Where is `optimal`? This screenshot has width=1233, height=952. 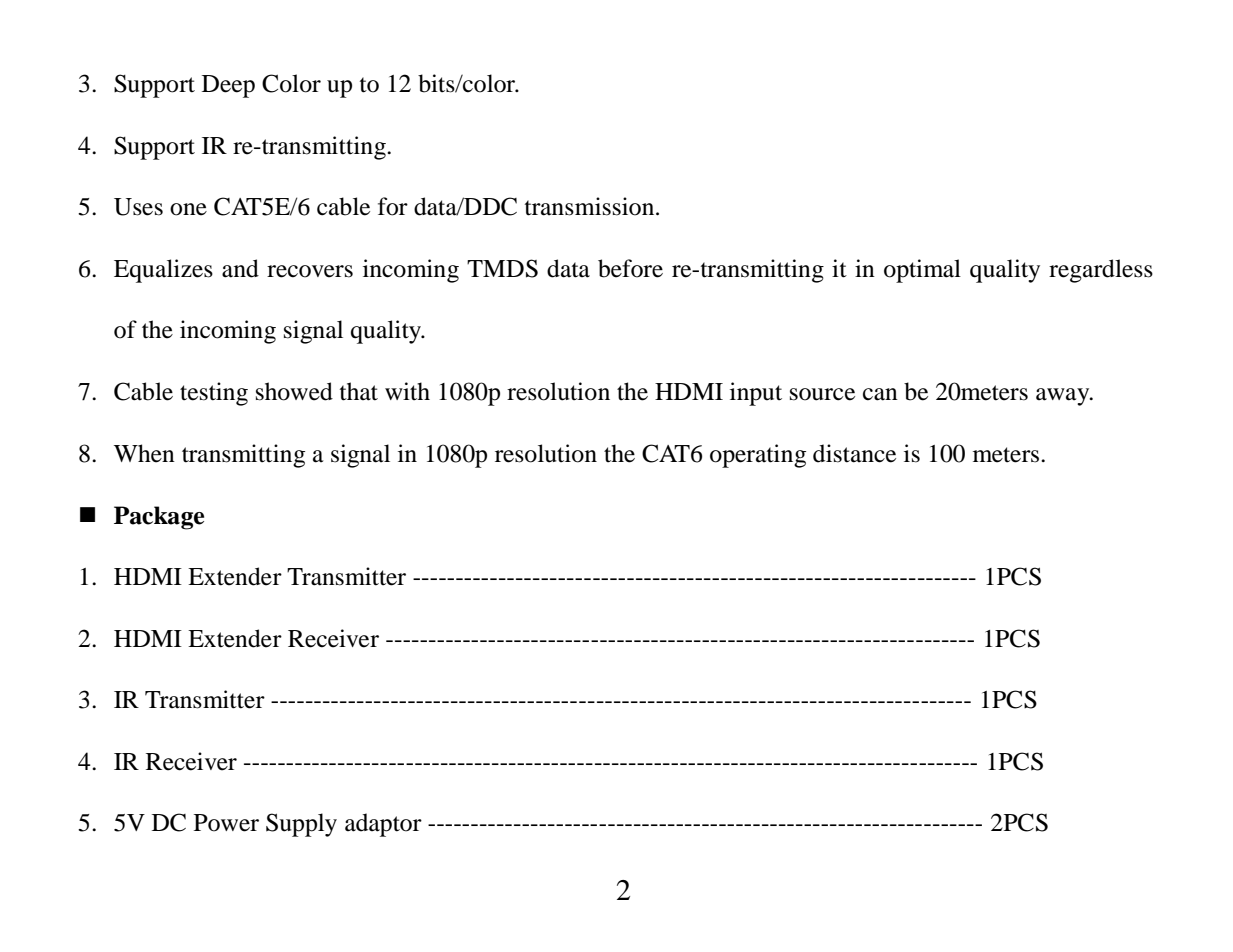 optimal is located at coordinates (922, 271).
